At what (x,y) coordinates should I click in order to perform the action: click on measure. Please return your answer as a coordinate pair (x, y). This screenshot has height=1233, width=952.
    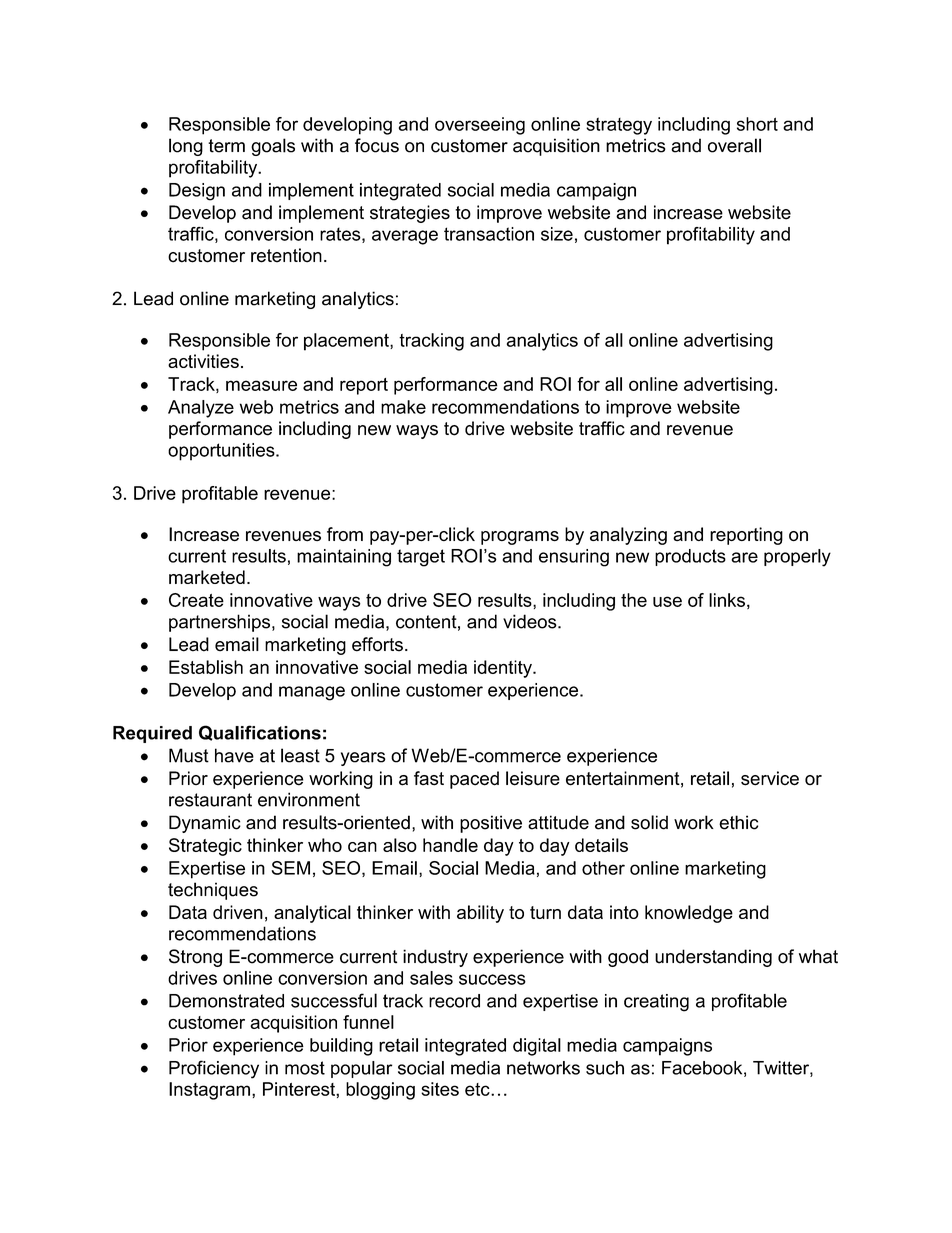
    Looking at the image, I should click on (261, 385).
